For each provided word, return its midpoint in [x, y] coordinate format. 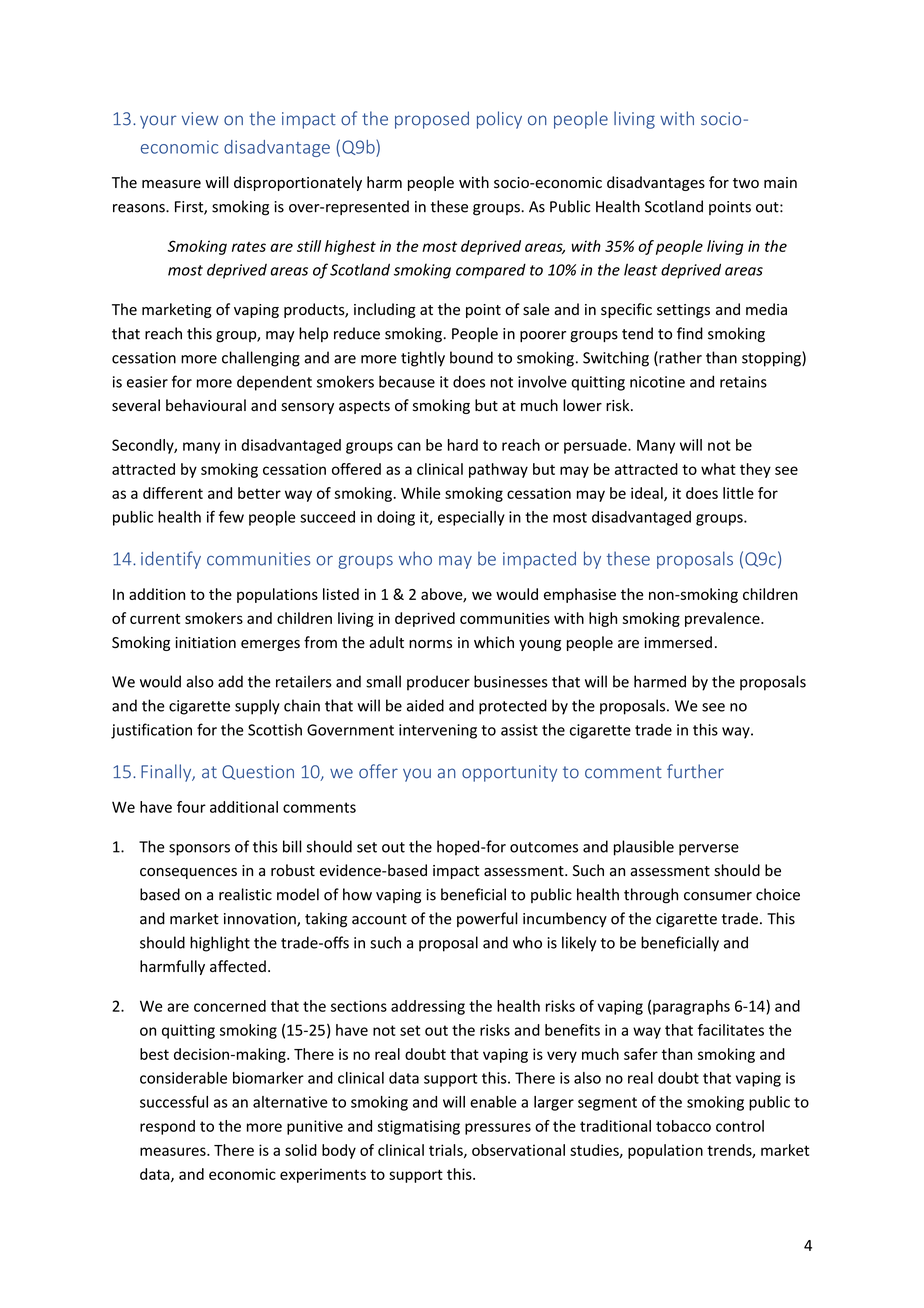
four [191, 807]
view [200, 119]
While [420, 493]
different [173, 493]
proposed [432, 120]
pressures [498, 1129]
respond [167, 1127]
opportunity [509, 773]
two [746, 183]
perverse [709, 850]
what [718, 469]
